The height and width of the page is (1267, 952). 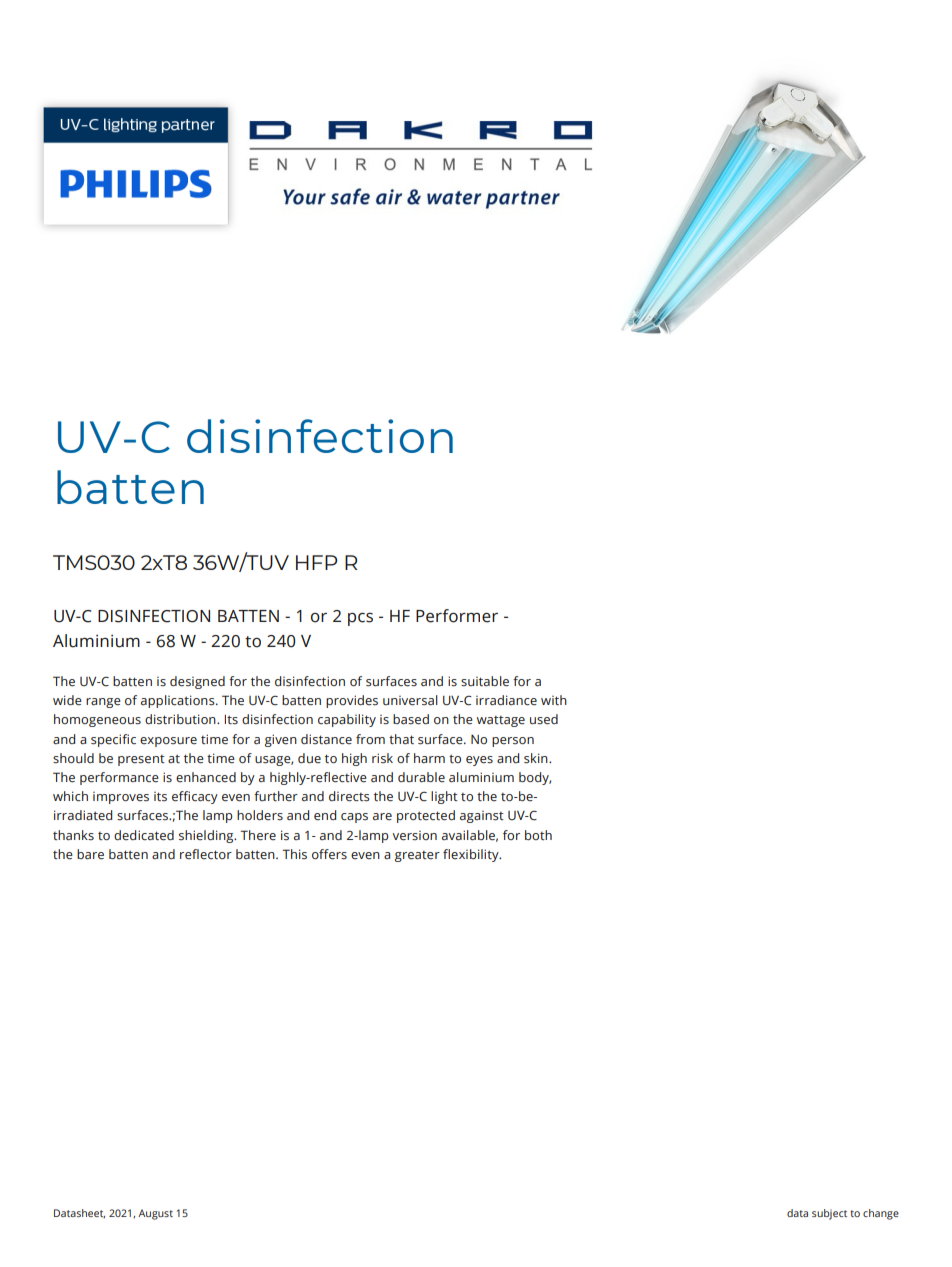 I want to click on Performer, so click(x=457, y=616).
